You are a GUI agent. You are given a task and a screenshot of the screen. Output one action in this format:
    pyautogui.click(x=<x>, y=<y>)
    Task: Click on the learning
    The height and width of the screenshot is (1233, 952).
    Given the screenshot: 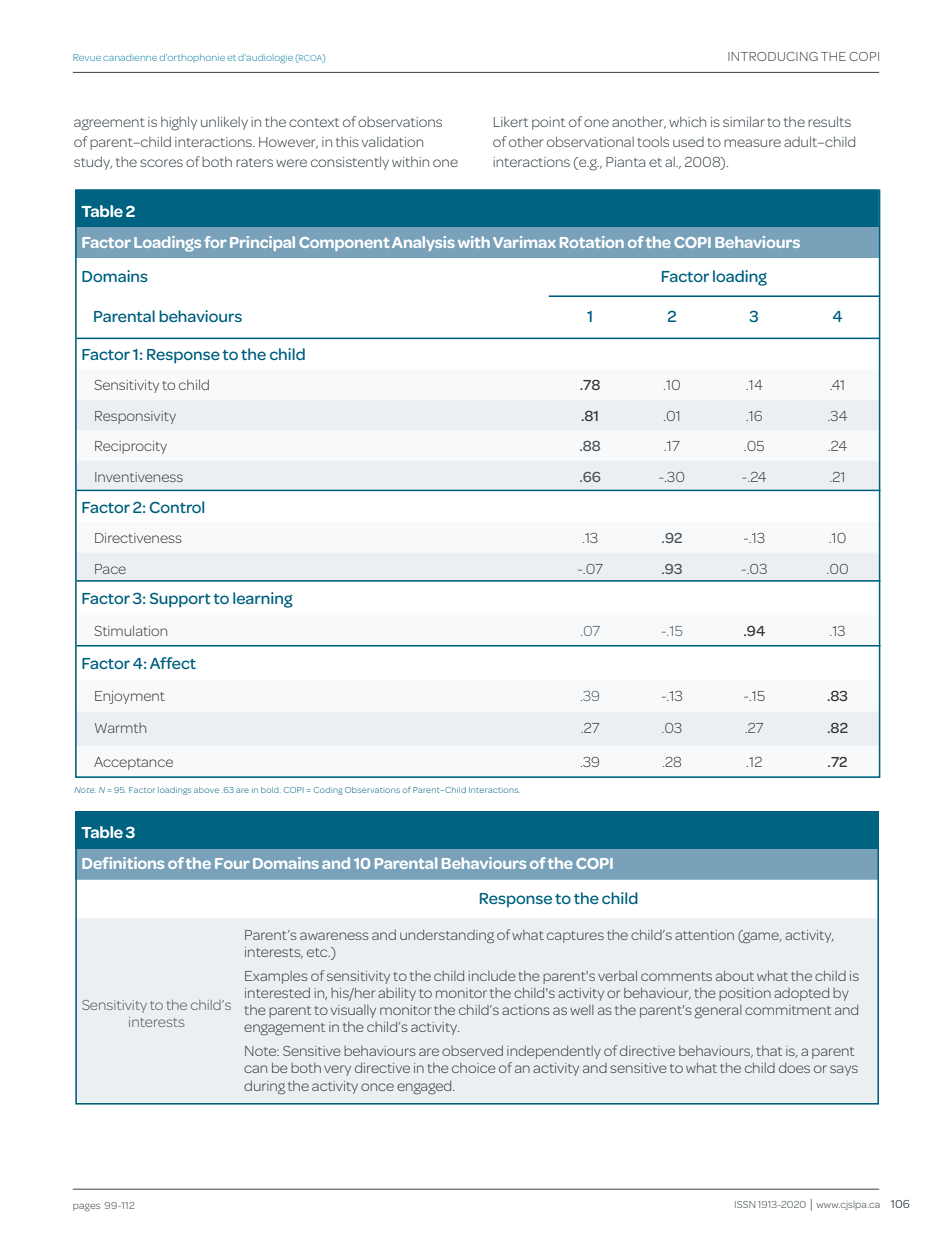 What is the action you would take?
    pyautogui.click(x=263, y=600)
